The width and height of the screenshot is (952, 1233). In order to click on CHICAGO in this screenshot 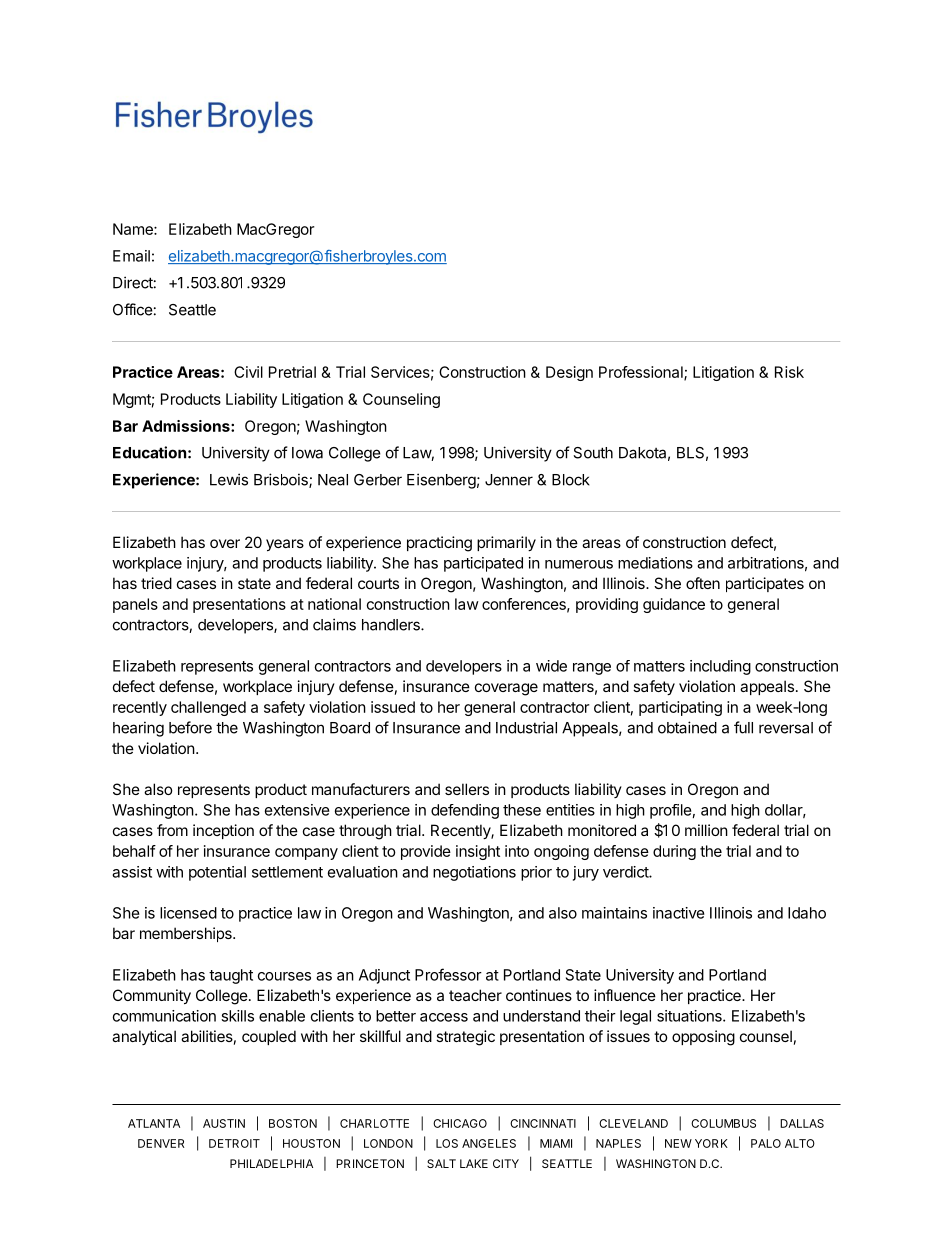, I will do `click(460, 1123)`.
